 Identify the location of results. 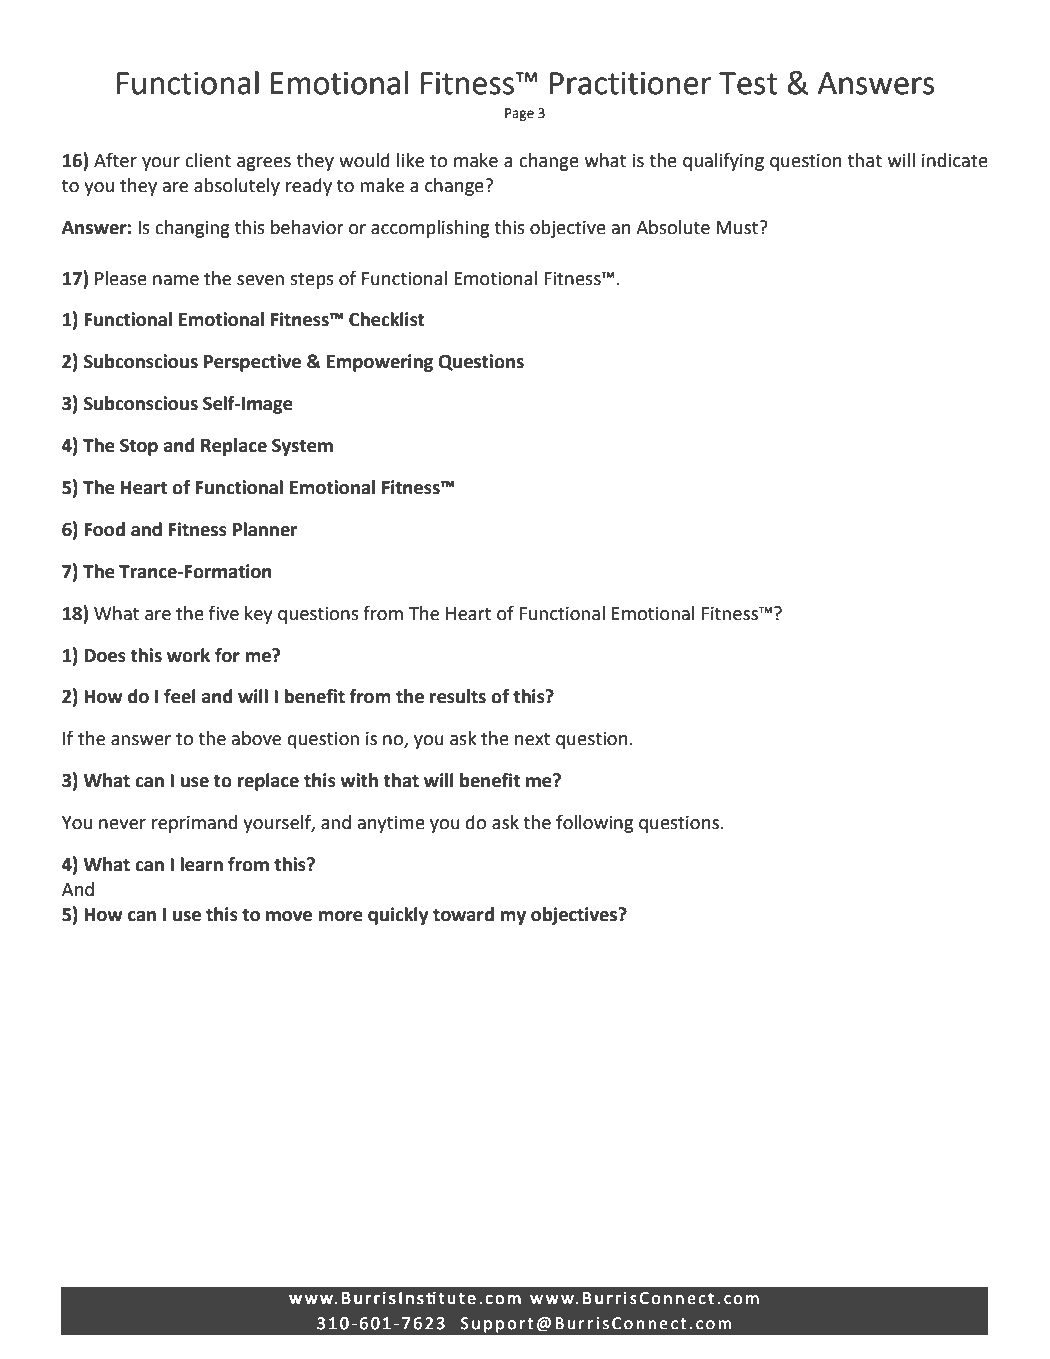
(458, 696).
